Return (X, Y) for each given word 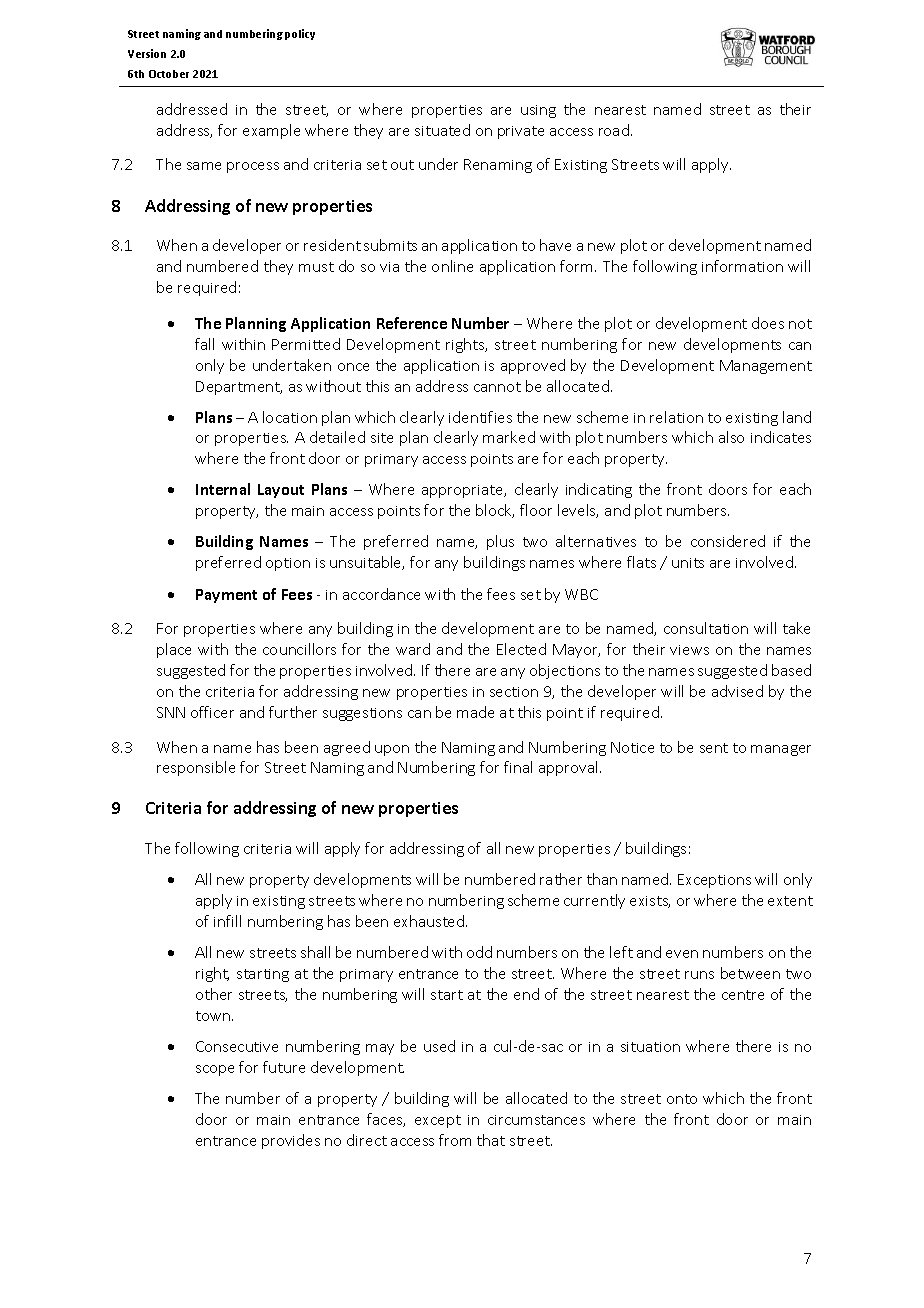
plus (500, 542)
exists (650, 902)
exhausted (430, 921)
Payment (226, 596)
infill (227, 921)
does (768, 323)
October (169, 74)
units (688, 563)
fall (204, 344)
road (614, 130)
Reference (412, 323)
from (455, 1140)
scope (215, 1070)
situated (442, 130)
